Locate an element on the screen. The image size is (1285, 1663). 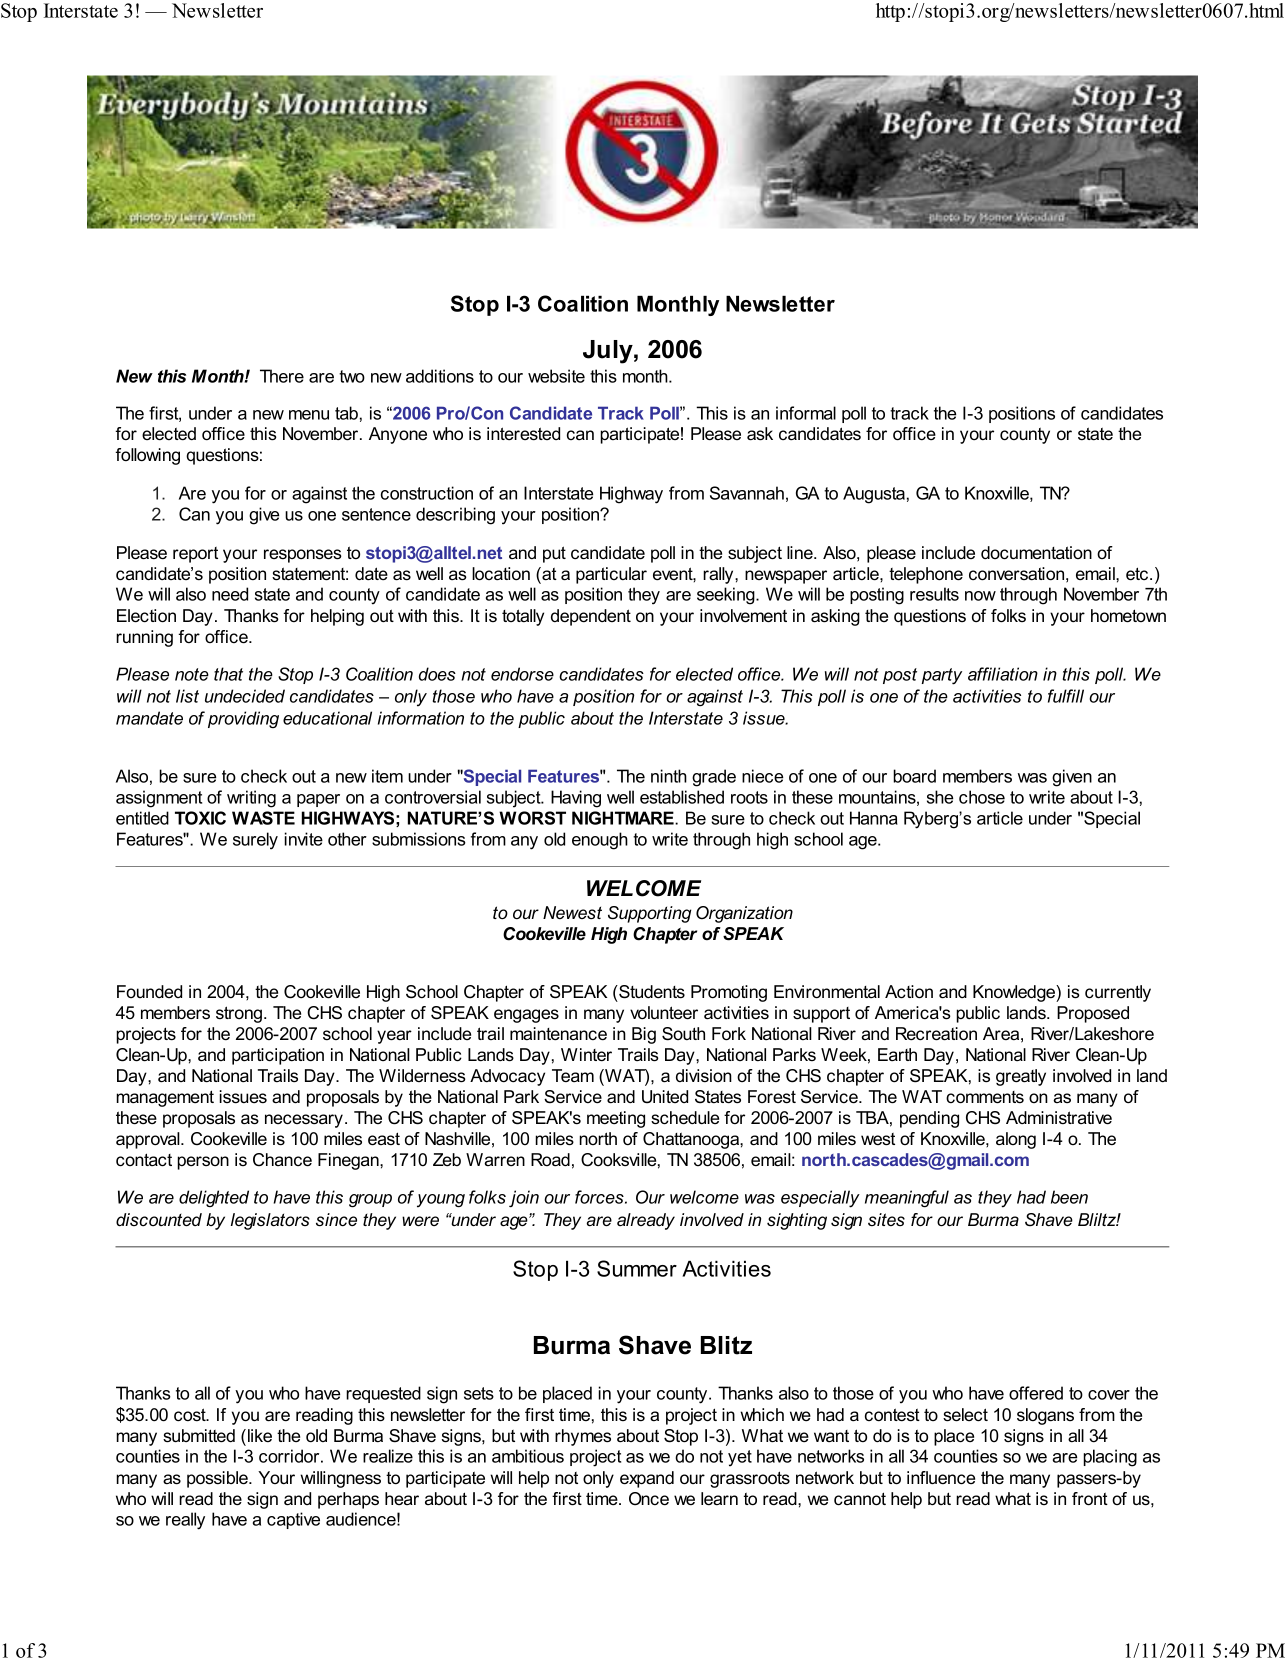
Augusta is located at coordinates (874, 495).
